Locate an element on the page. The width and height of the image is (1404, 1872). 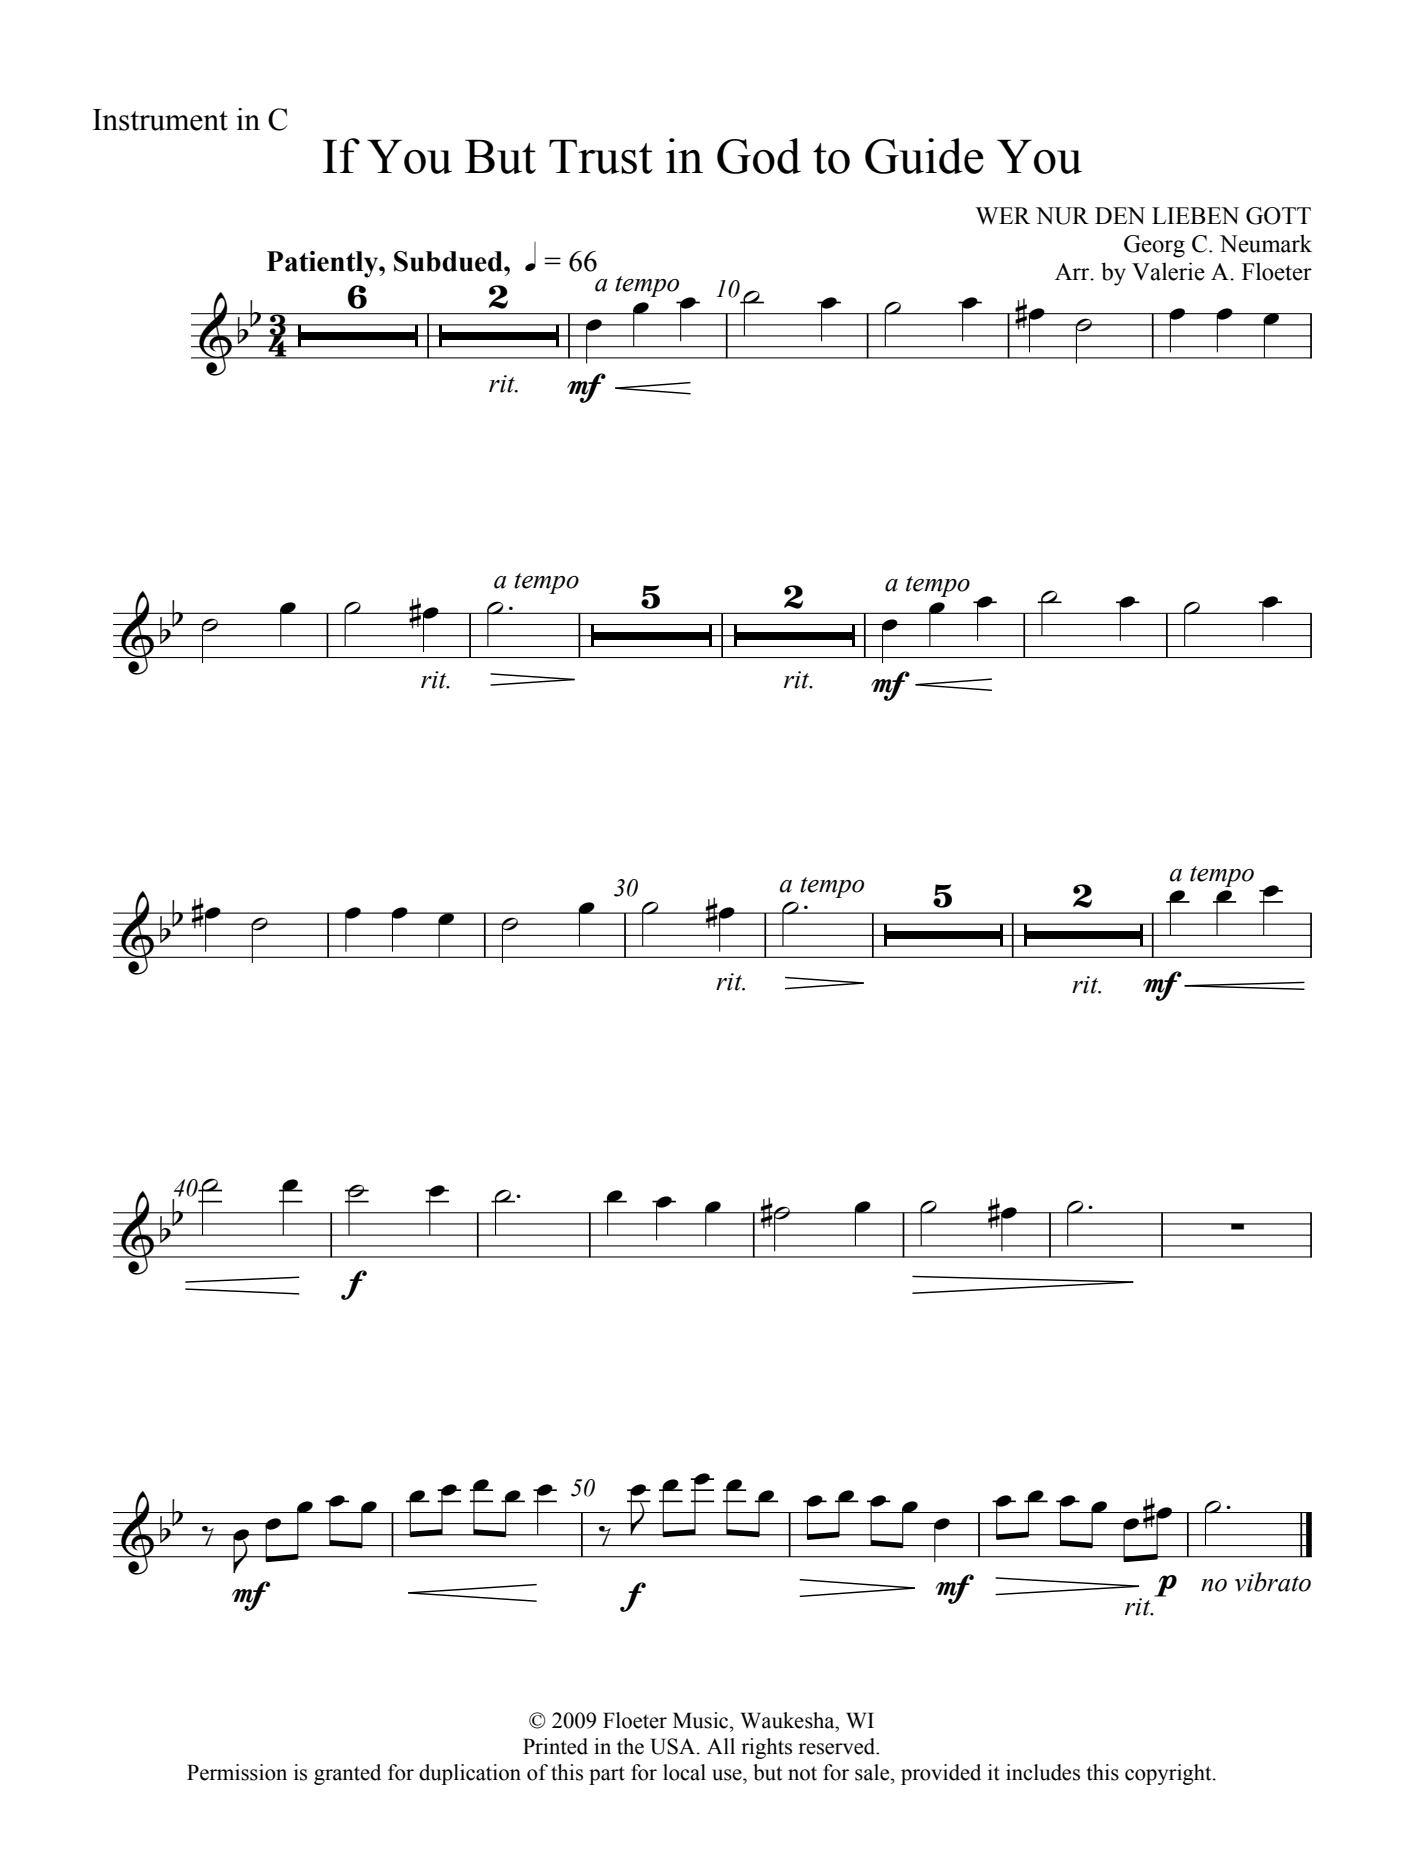
vibrato is located at coordinates (1273, 1582).
